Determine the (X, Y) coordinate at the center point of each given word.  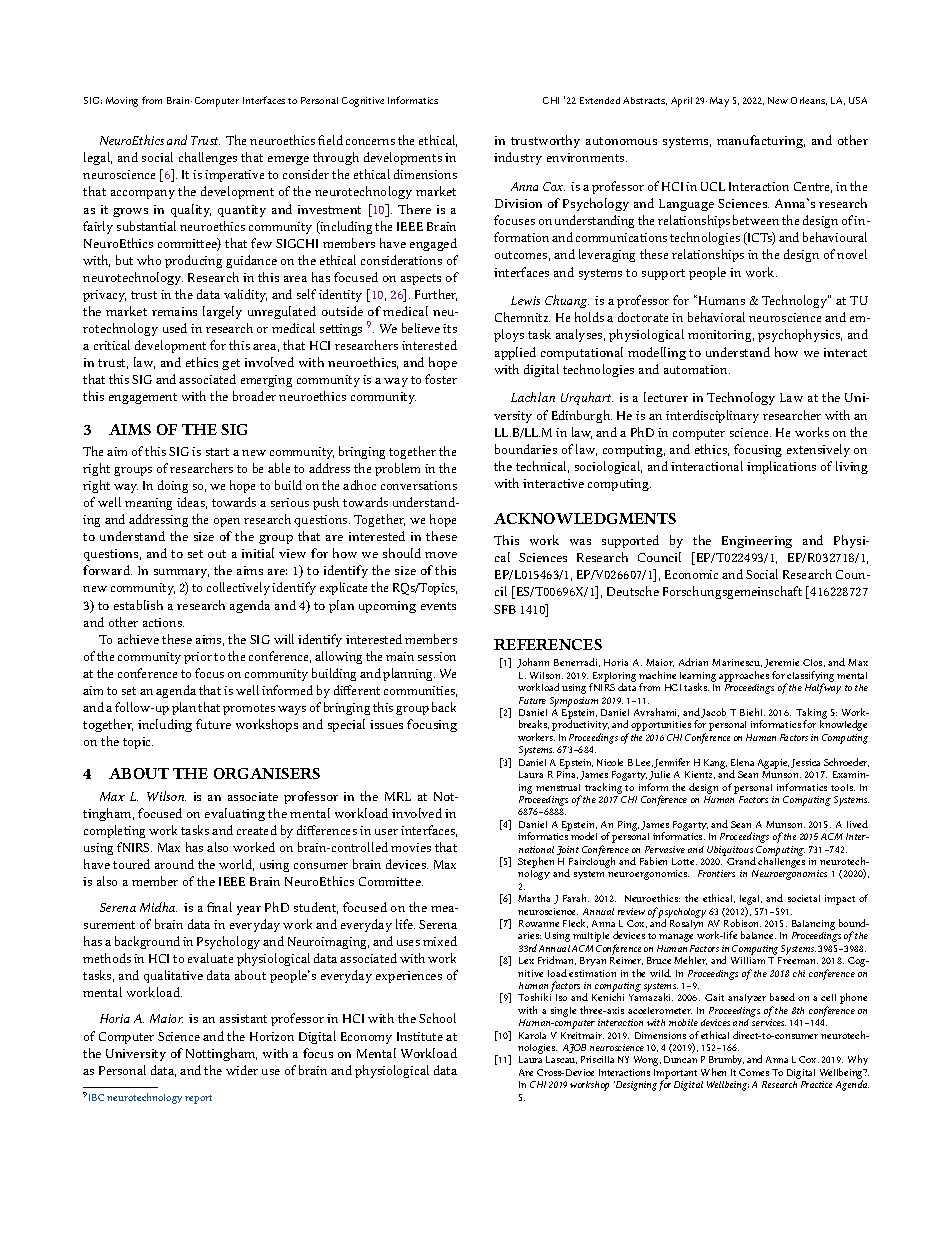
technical (542, 467)
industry (518, 158)
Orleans (809, 101)
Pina (567, 775)
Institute (420, 1036)
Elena (742, 762)
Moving (122, 102)
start (217, 452)
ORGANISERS (267, 773)
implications (781, 467)
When (713, 1072)
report (198, 1099)
